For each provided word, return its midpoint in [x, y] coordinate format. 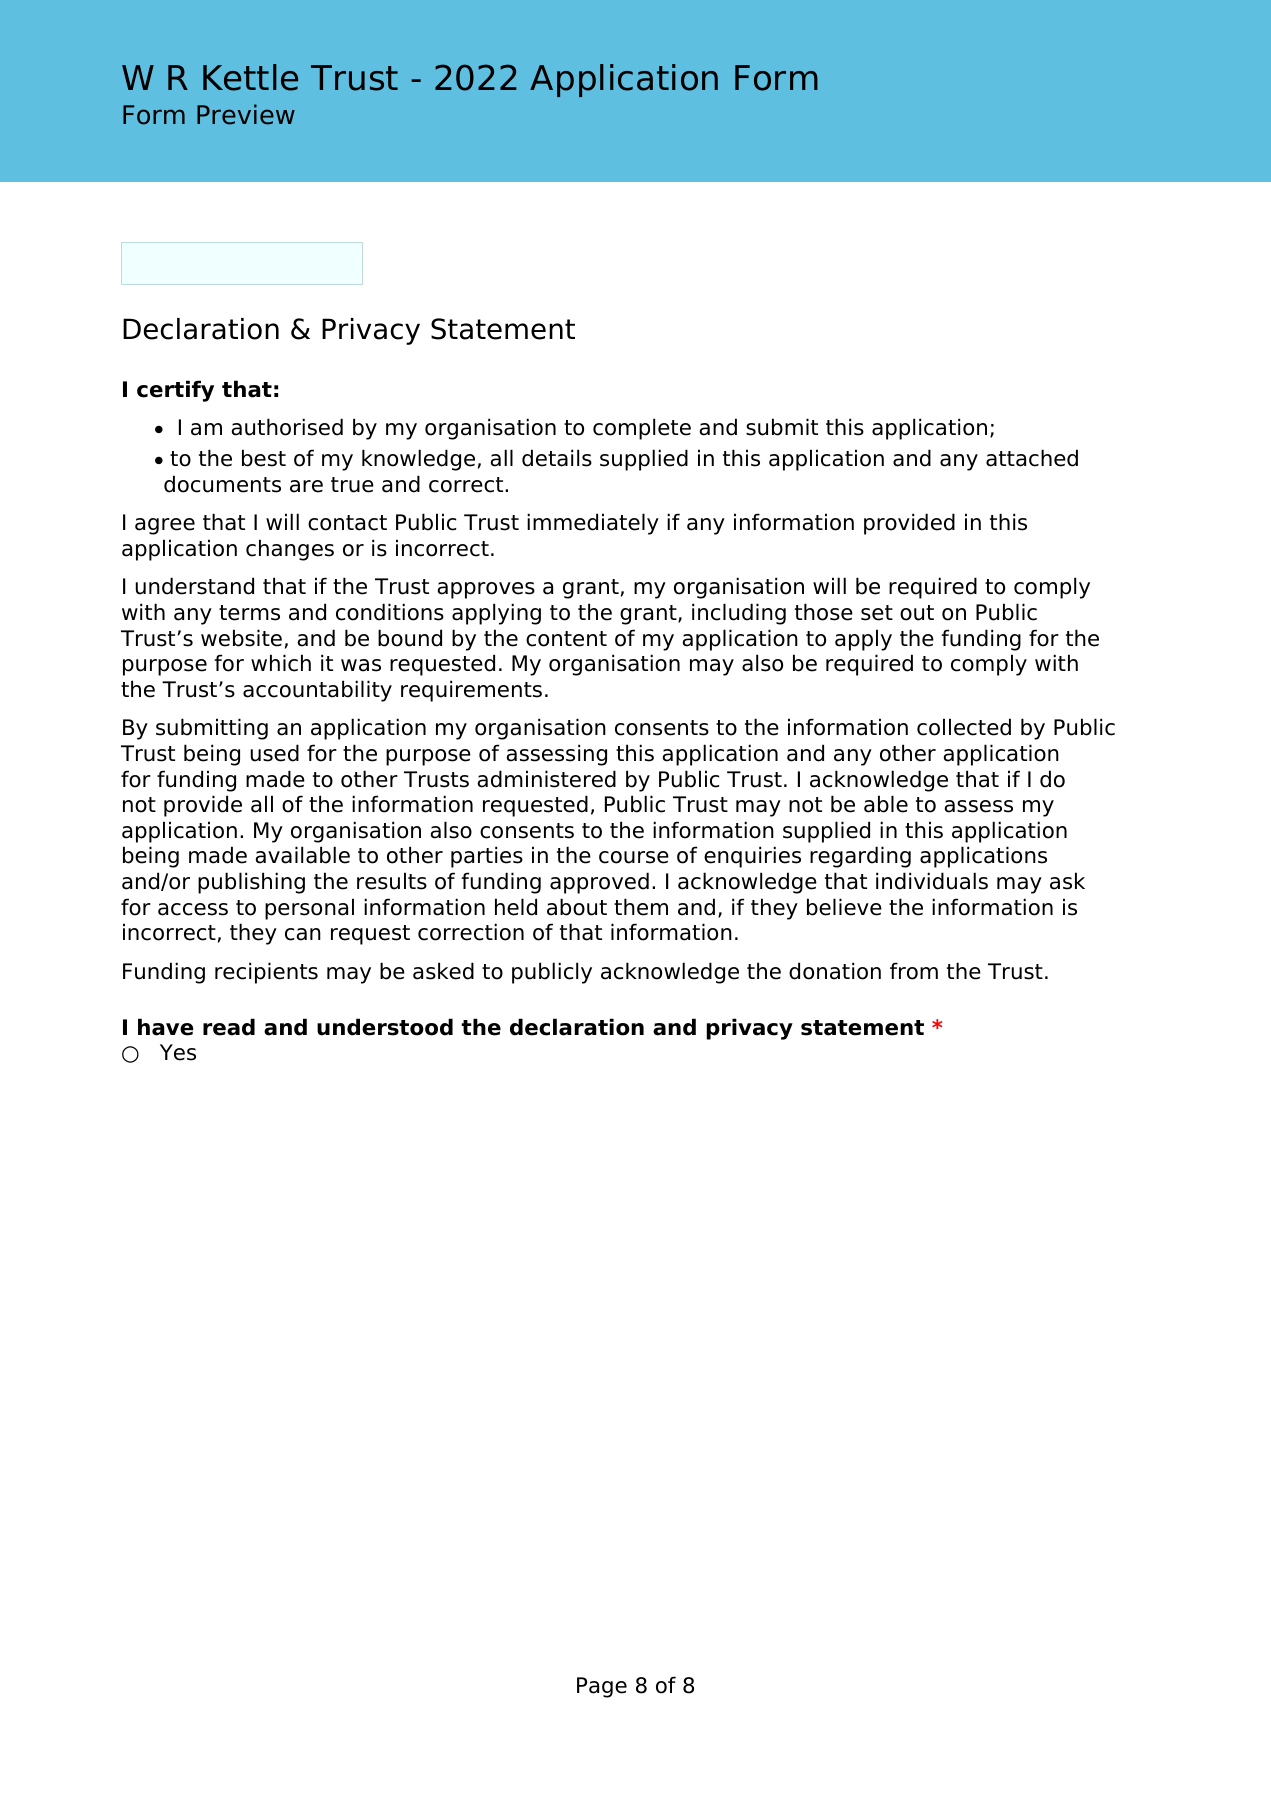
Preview [246, 114]
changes [290, 550]
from [914, 971]
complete [642, 429]
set [877, 613]
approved [599, 883]
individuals [932, 881]
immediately [593, 524]
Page [602, 1687]
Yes [178, 1052]
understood [385, 1027]
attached [1032, 458]
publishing [251, 883]
